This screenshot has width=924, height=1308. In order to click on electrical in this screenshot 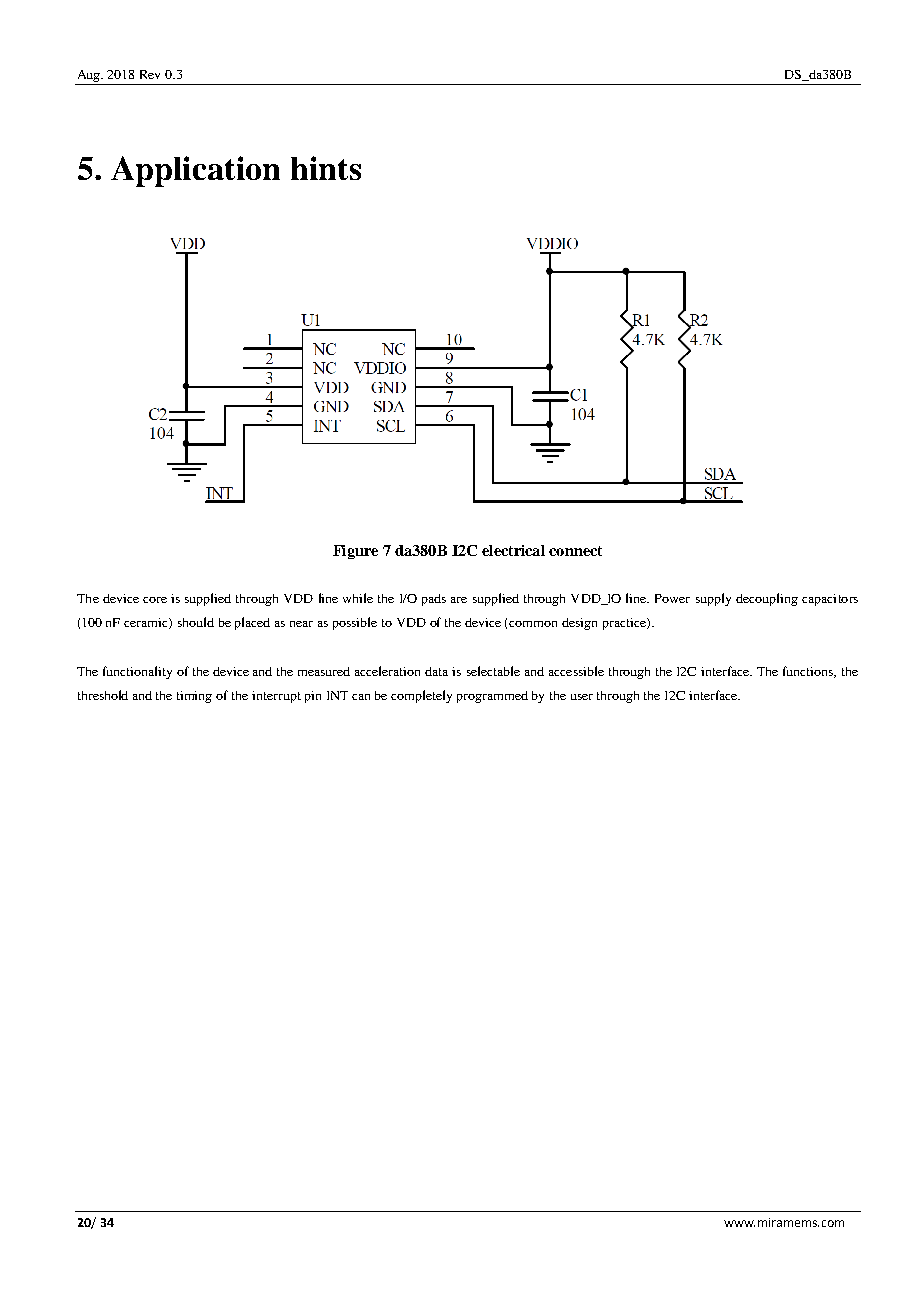, I will do `click(513, 550)`.
